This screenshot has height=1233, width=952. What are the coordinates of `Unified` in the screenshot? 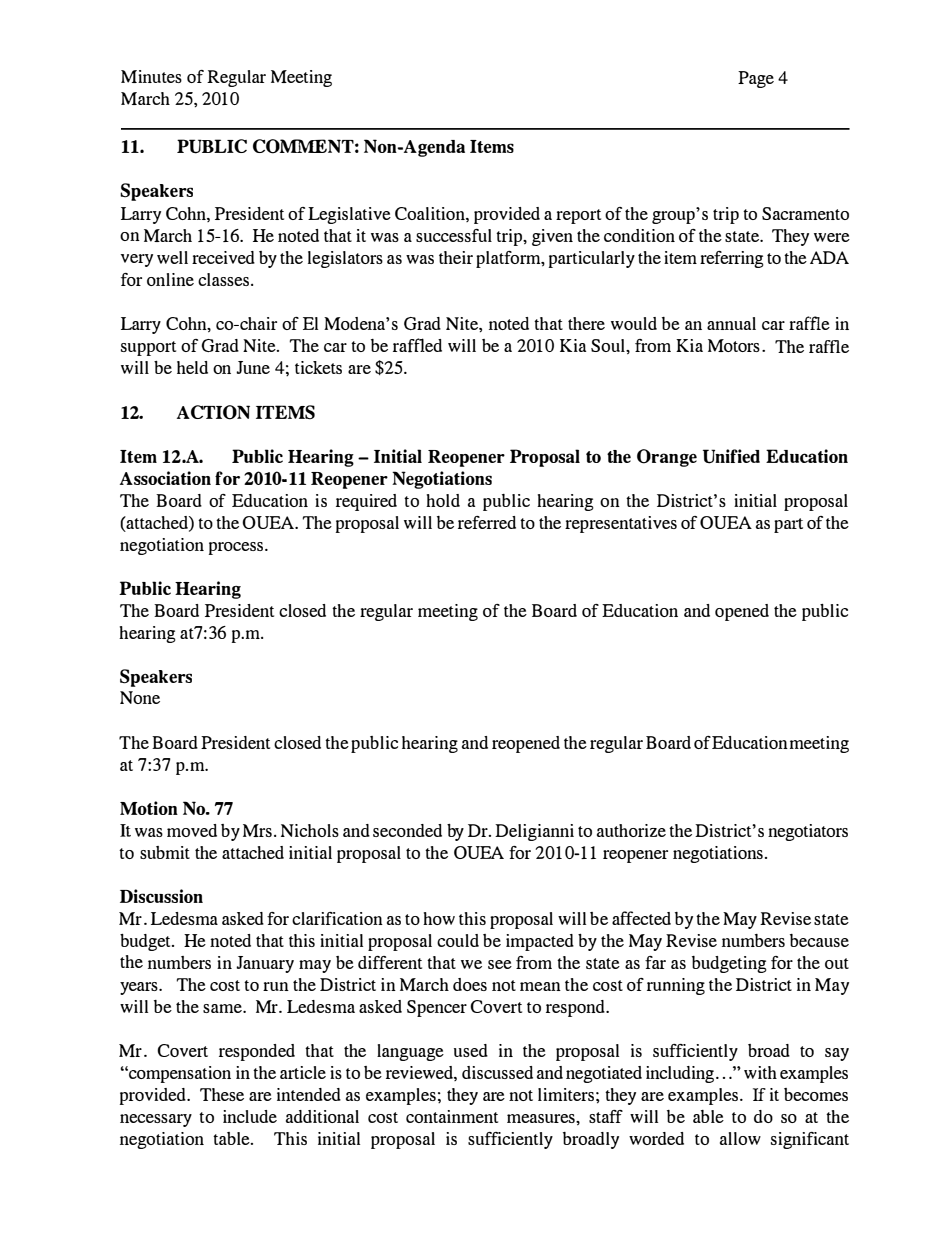 It's located at (731, 456).
